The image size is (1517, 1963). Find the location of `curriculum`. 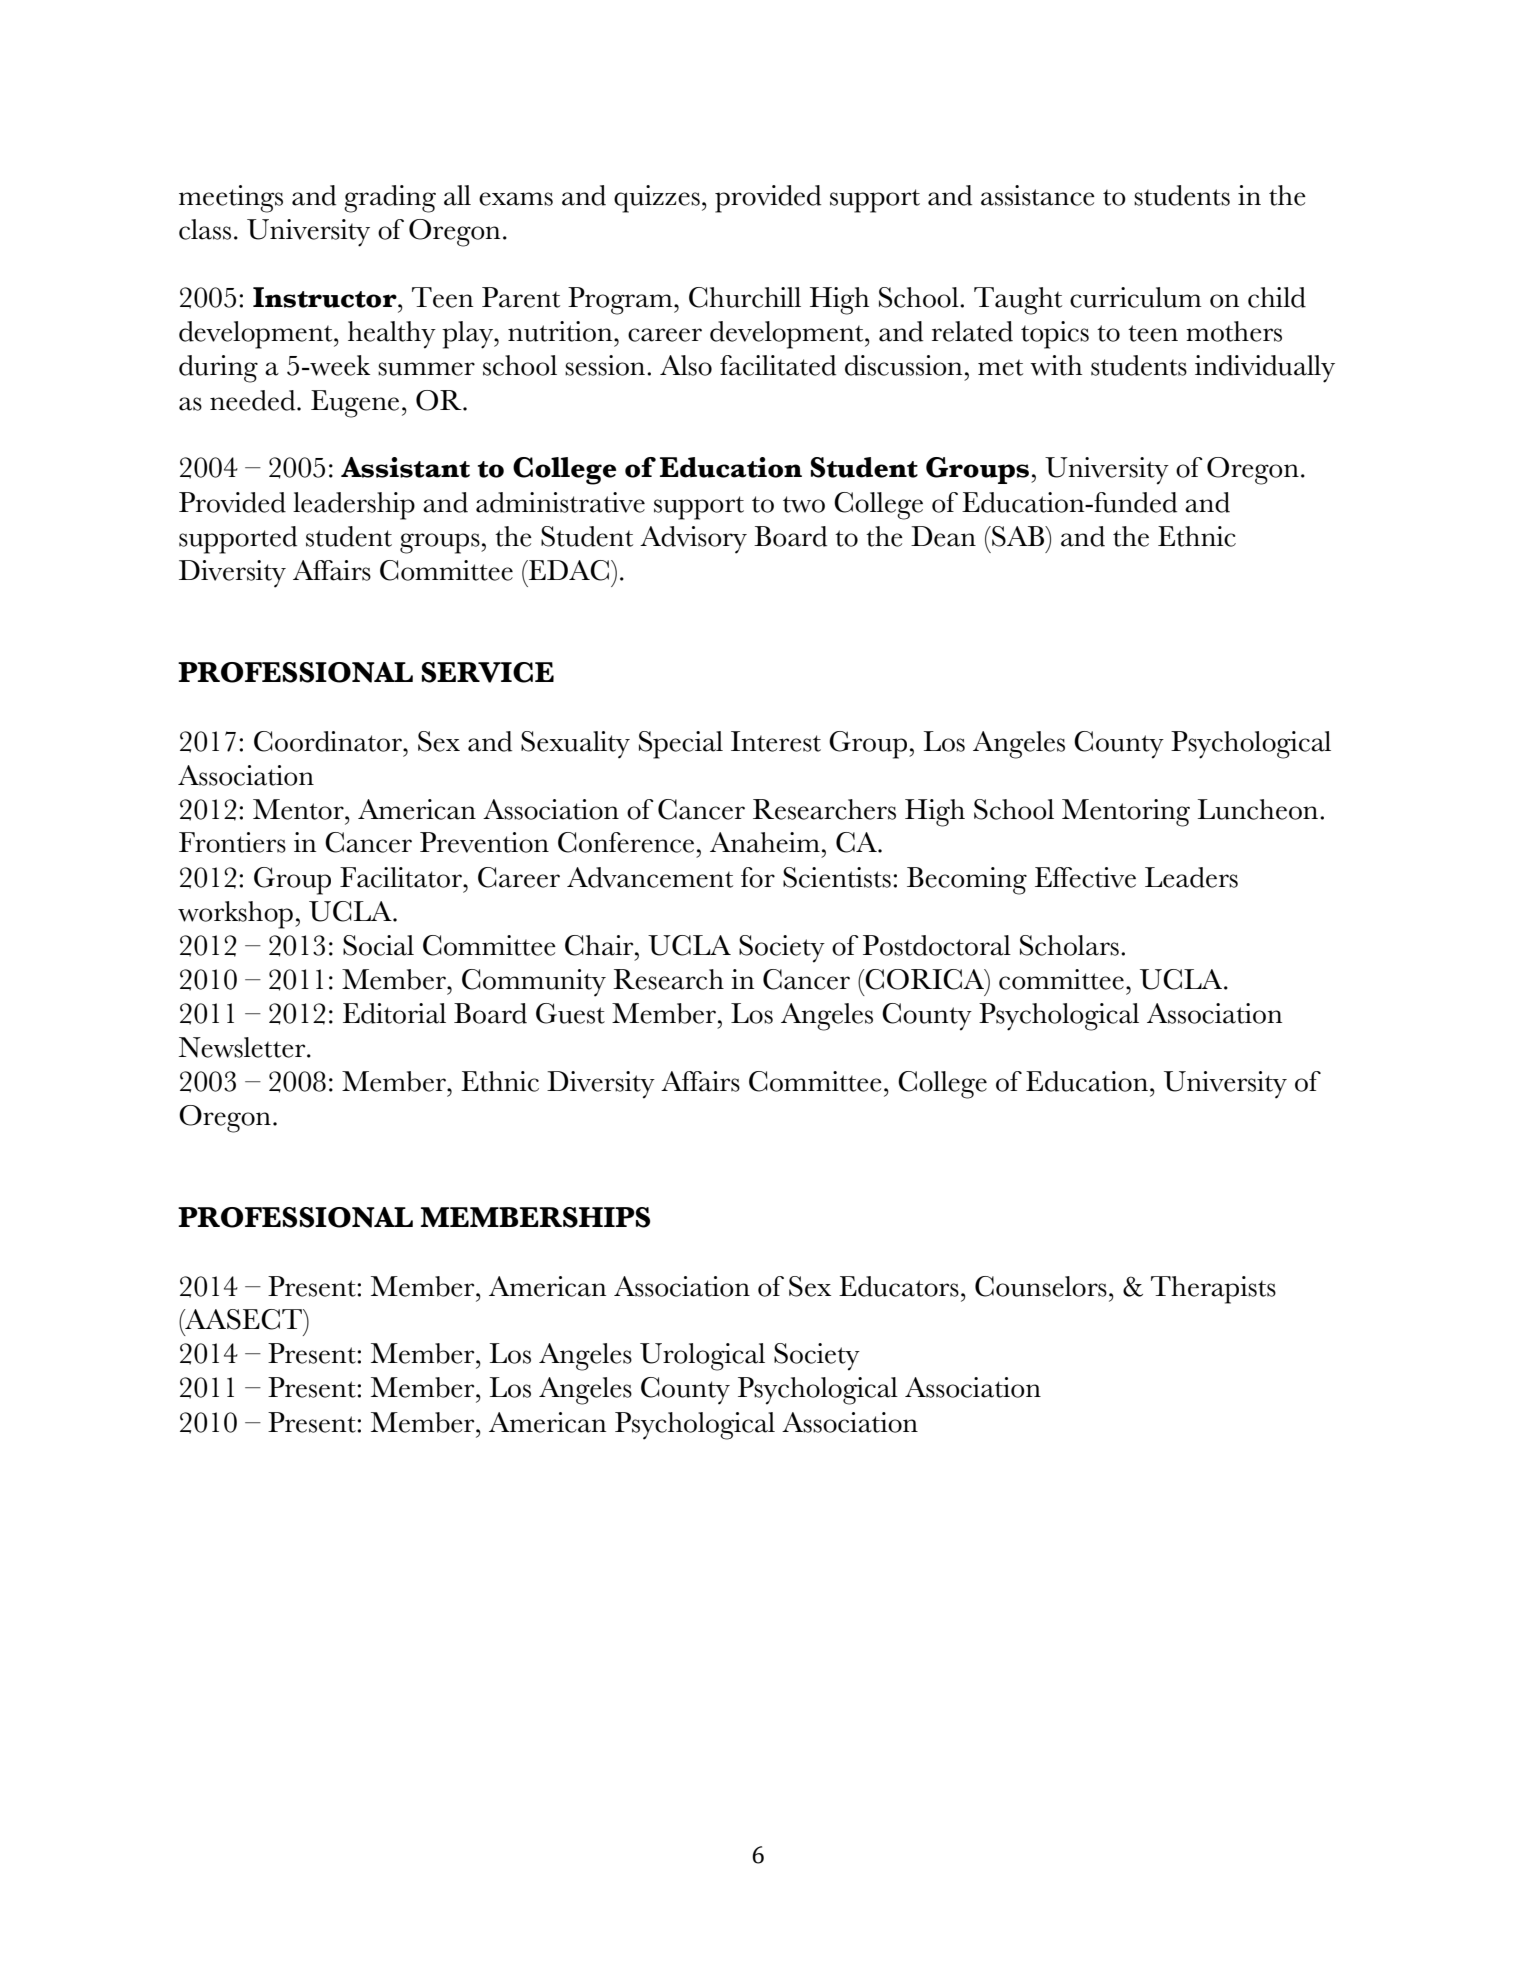

curriculum is located at coordinates (1136, 297).
